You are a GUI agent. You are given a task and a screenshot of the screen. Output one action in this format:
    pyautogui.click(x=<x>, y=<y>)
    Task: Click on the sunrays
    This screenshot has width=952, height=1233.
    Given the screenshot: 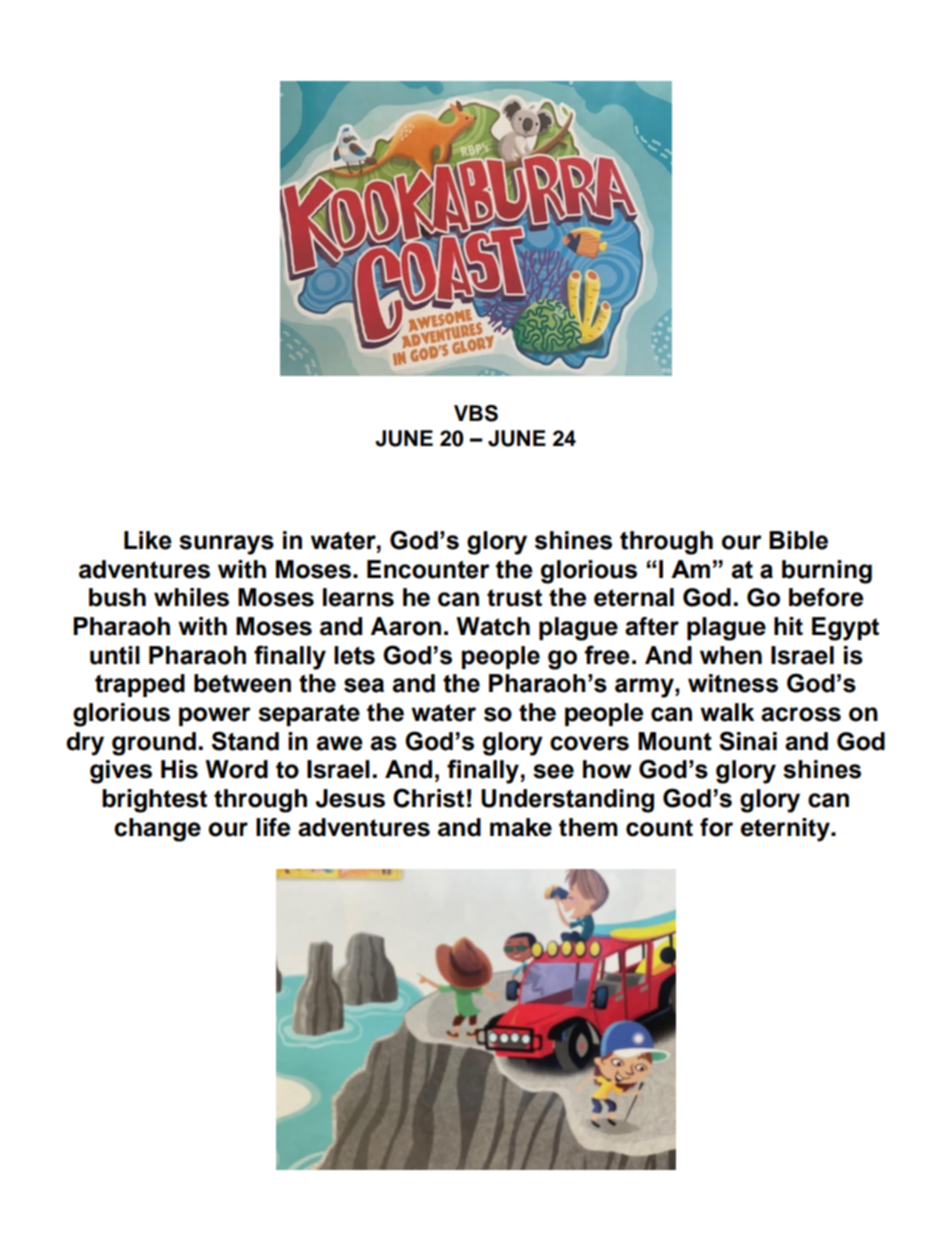 What is the action you would take?
    pyautogui.click(x=226, y=545)
